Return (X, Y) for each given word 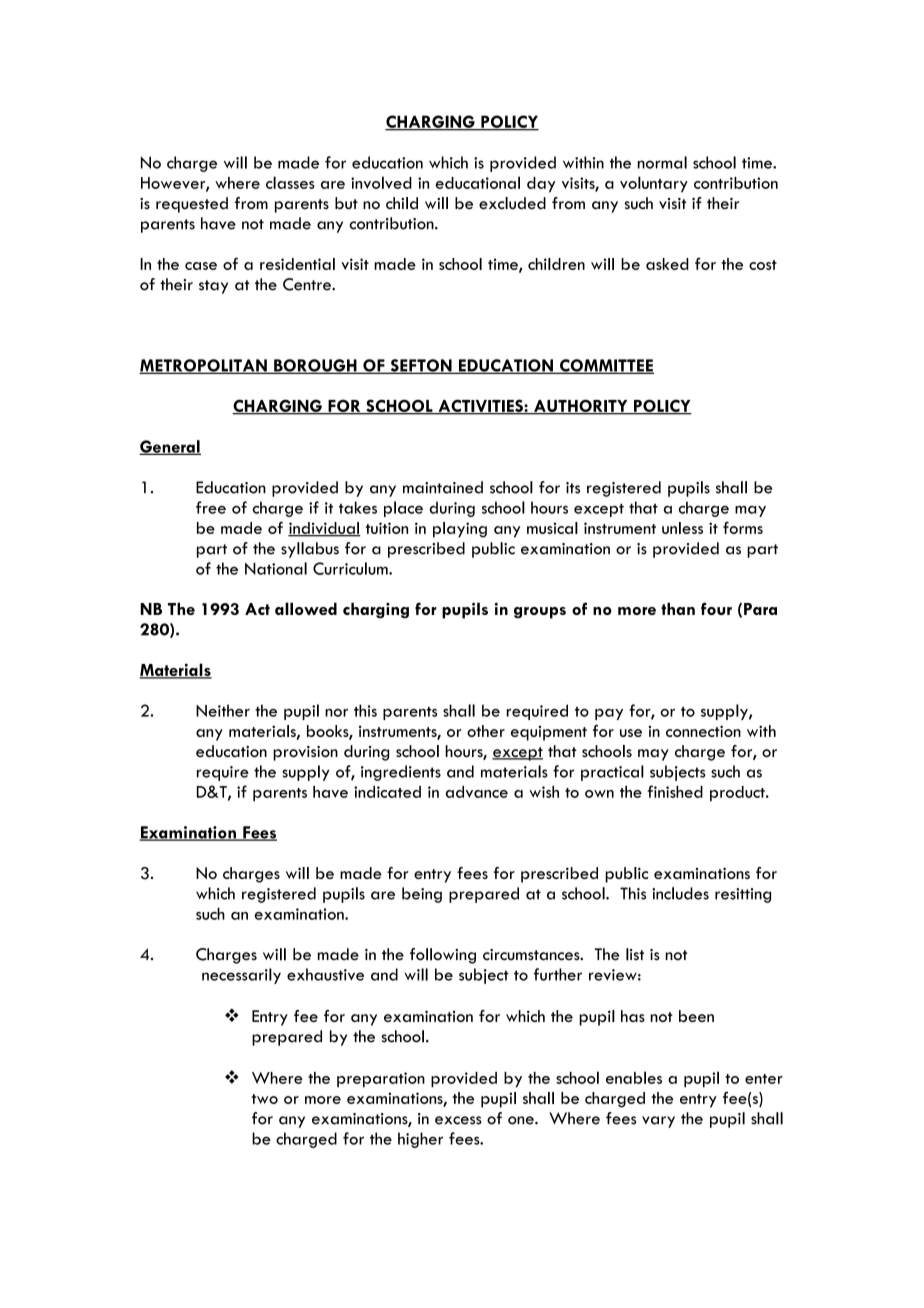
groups (540, 613)
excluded (512, 203)
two (265, 1099)
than (678, 608)
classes (290, 182)
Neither (223, 710)
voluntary (654, 184)
